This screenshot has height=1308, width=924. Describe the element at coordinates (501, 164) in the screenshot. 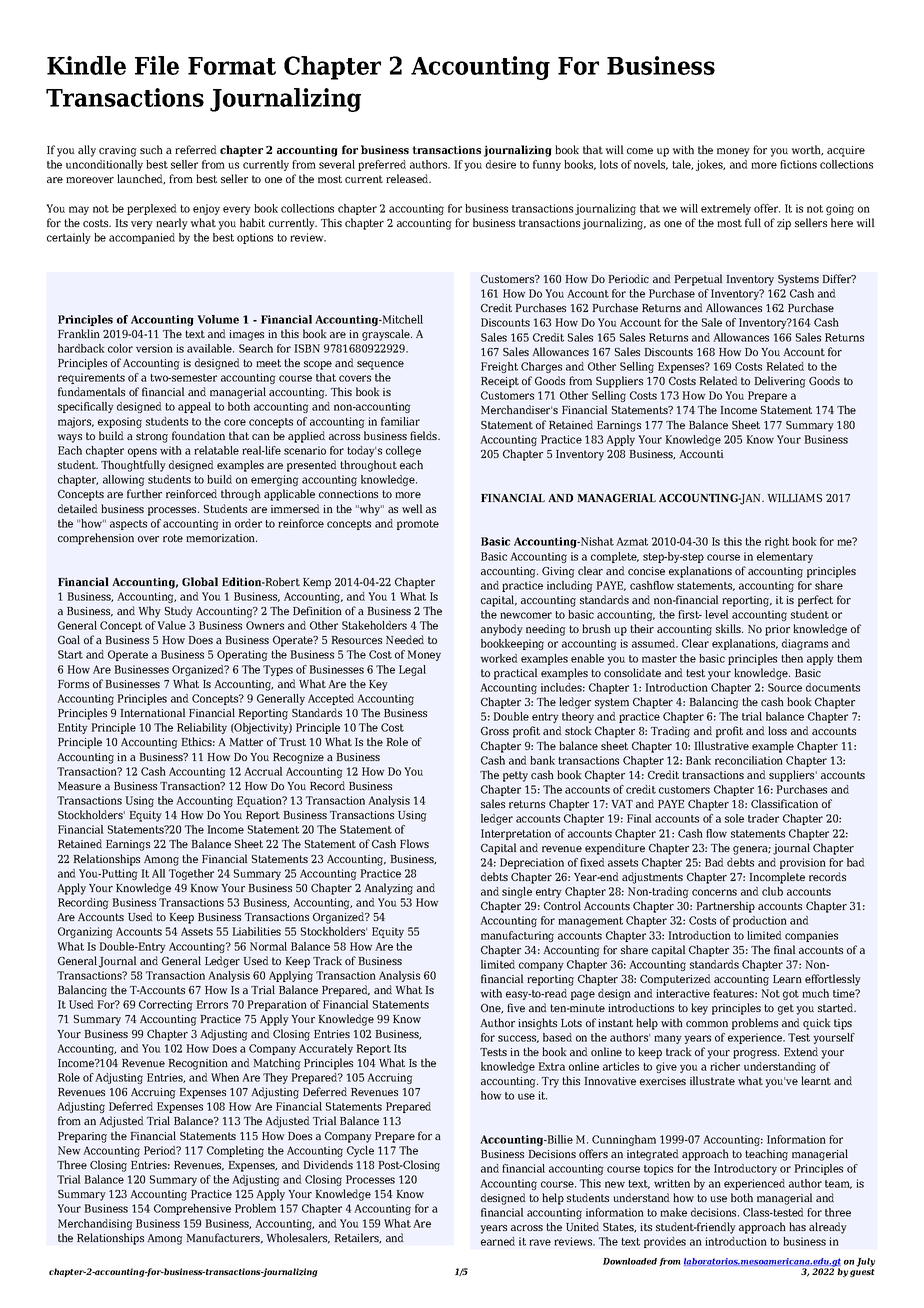

I see `desire` at that location.
